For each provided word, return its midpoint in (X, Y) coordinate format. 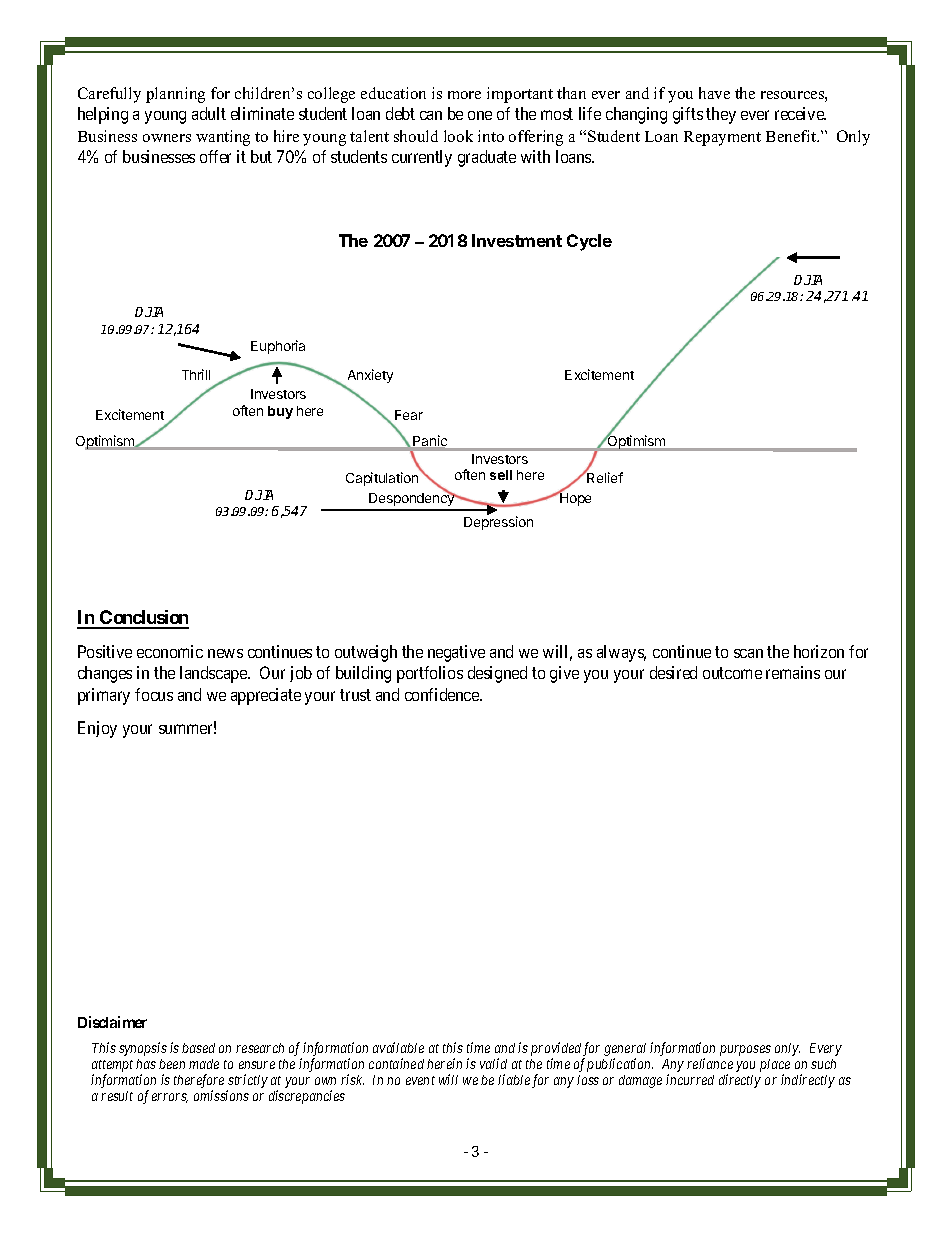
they (721, 115)
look (458, 136)
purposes (745, 1050)
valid (493, 1063)
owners (167, 138)
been (172, 1064)
